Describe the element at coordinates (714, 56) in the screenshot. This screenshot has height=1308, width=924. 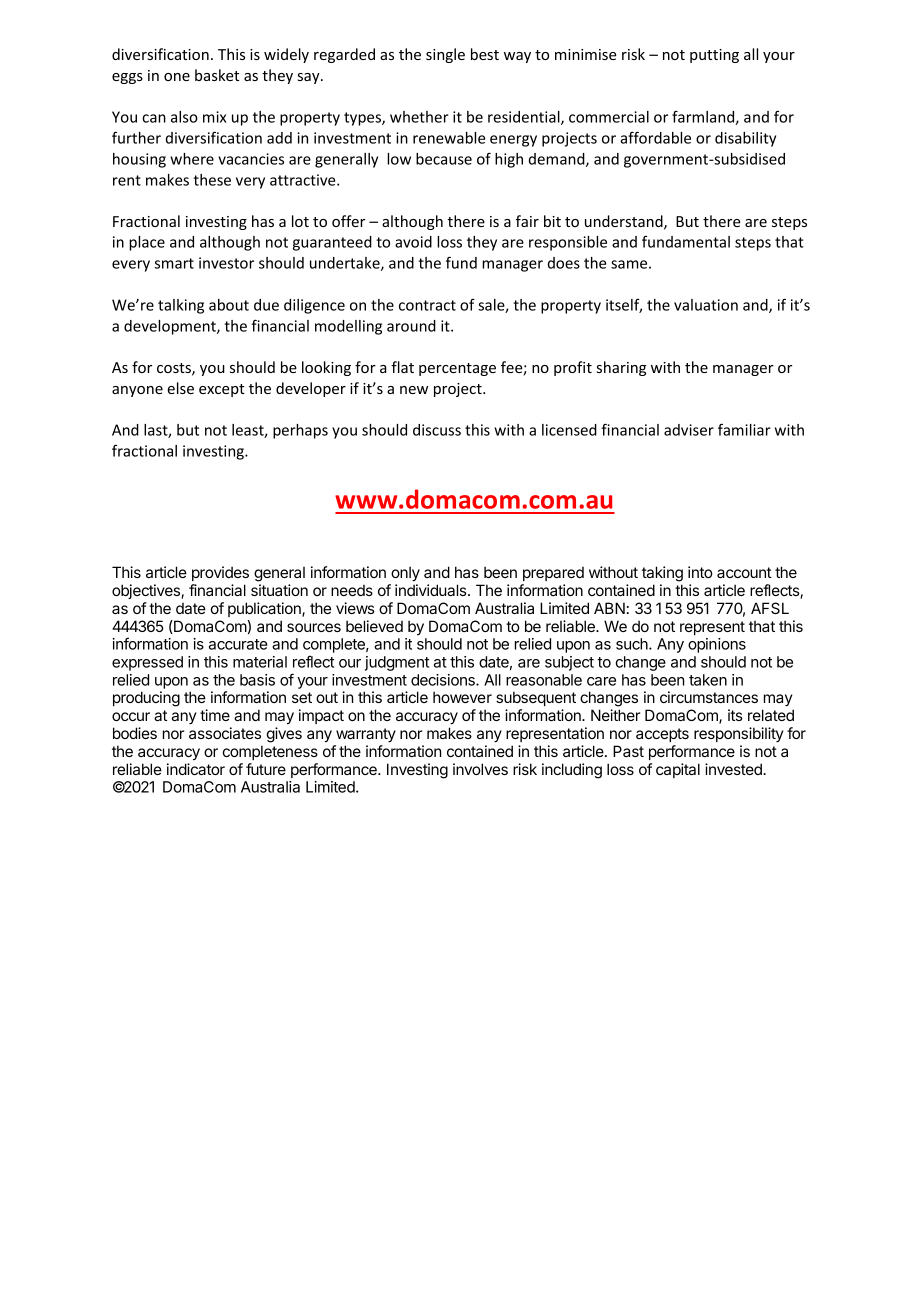
I see `putting` at that location.
